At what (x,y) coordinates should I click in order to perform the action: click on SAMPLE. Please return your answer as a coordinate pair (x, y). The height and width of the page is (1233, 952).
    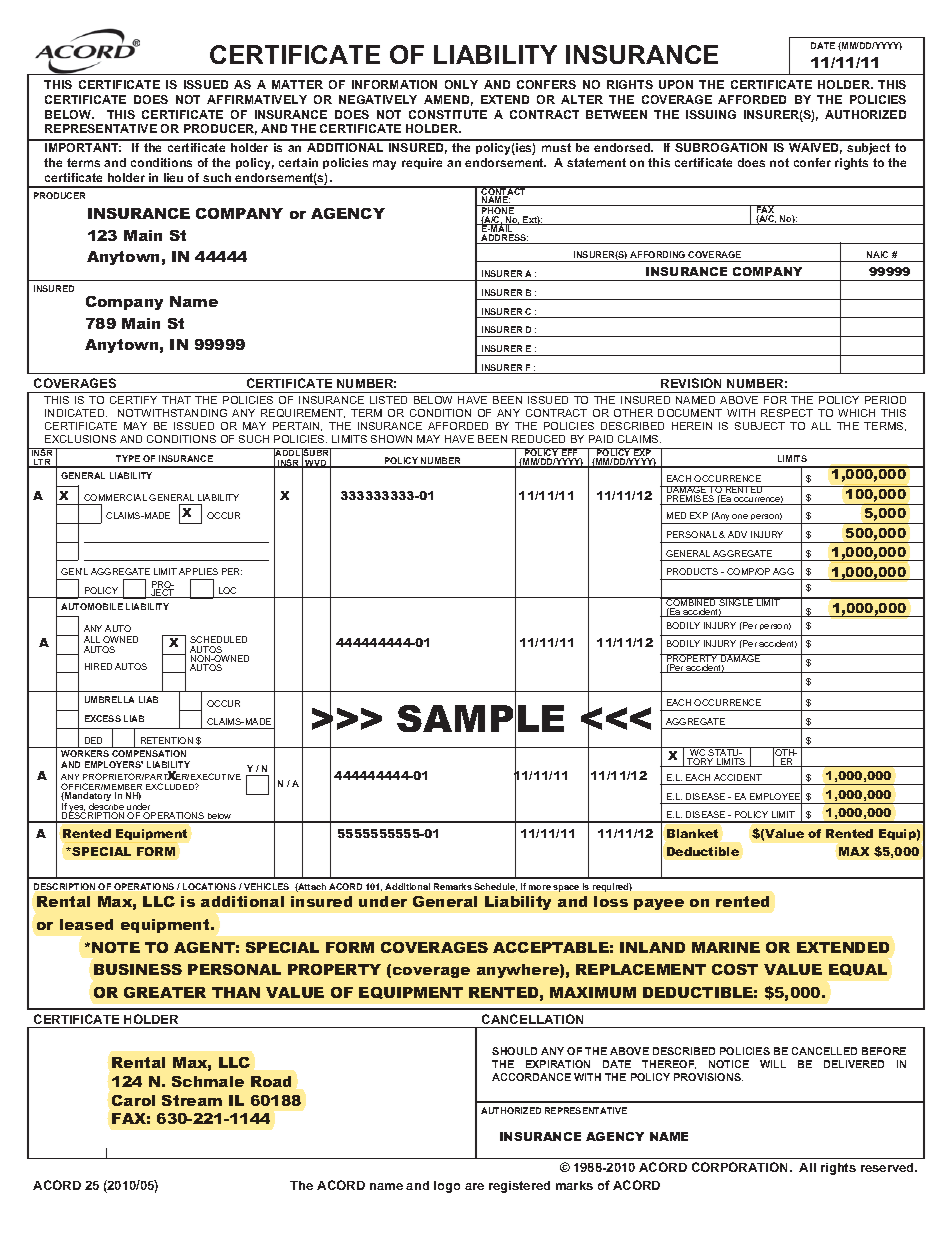
    Looking at the image, I should click on (480, 719).
